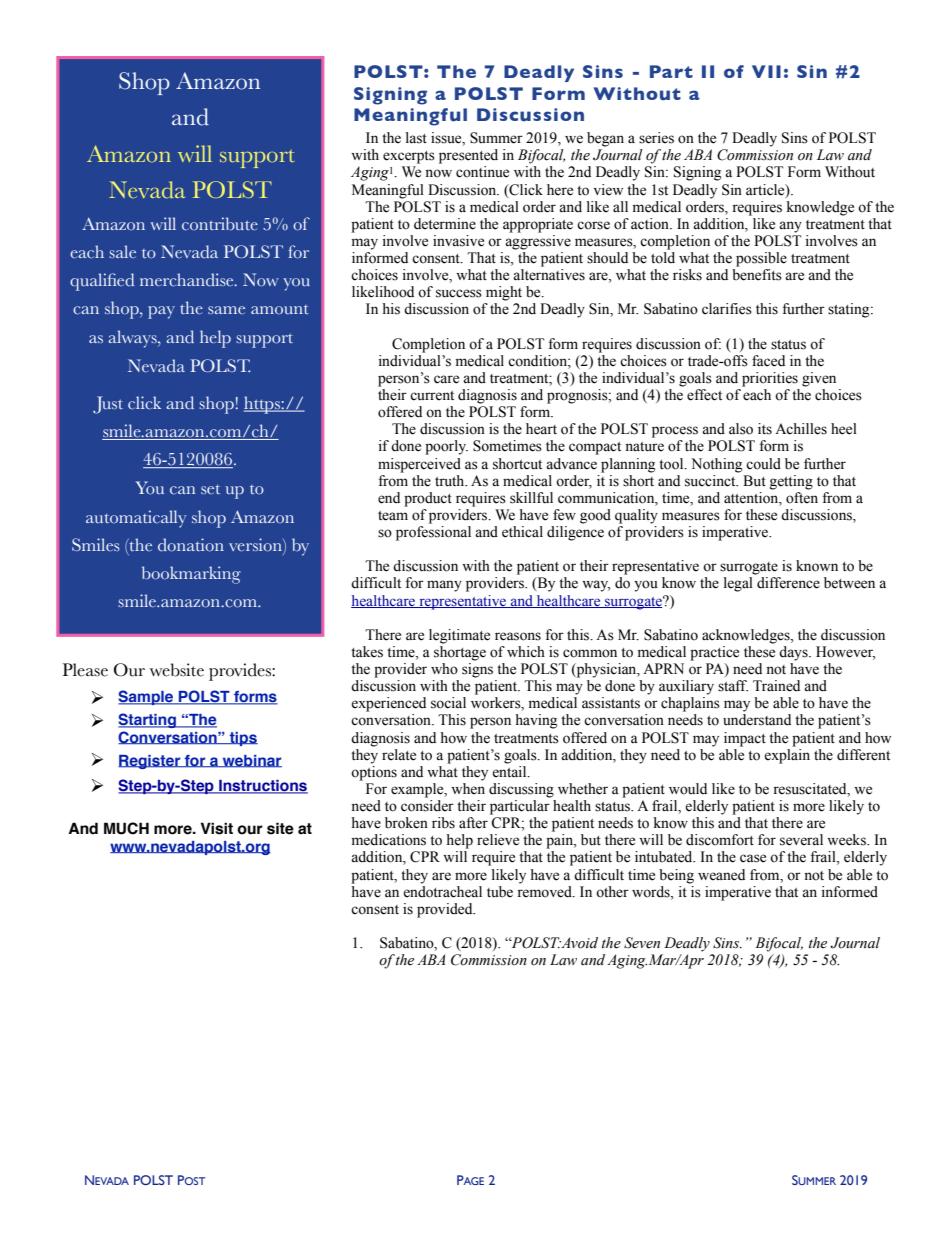  Describe the element at coordinates (446, 910) in the screenshot. I see `provided` at that location.
